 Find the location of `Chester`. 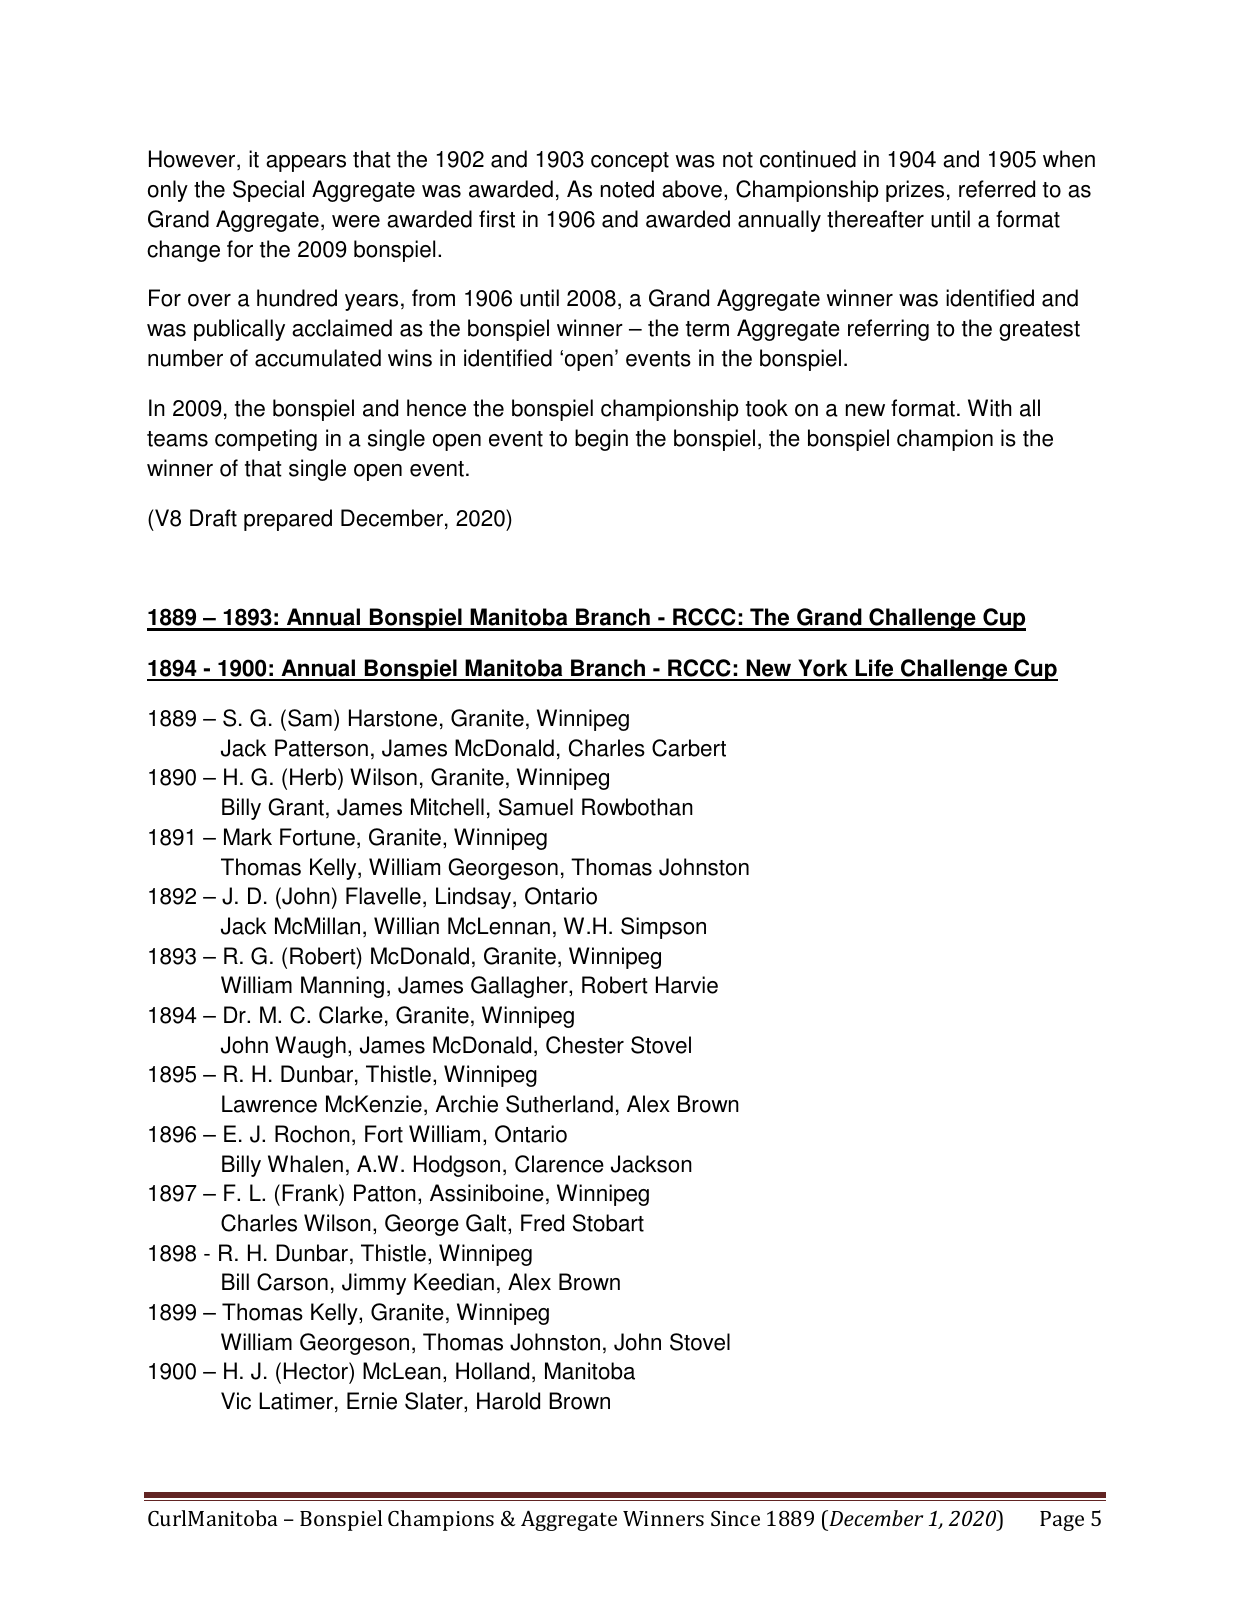

Chester is located at coordinates (585, 1045).
